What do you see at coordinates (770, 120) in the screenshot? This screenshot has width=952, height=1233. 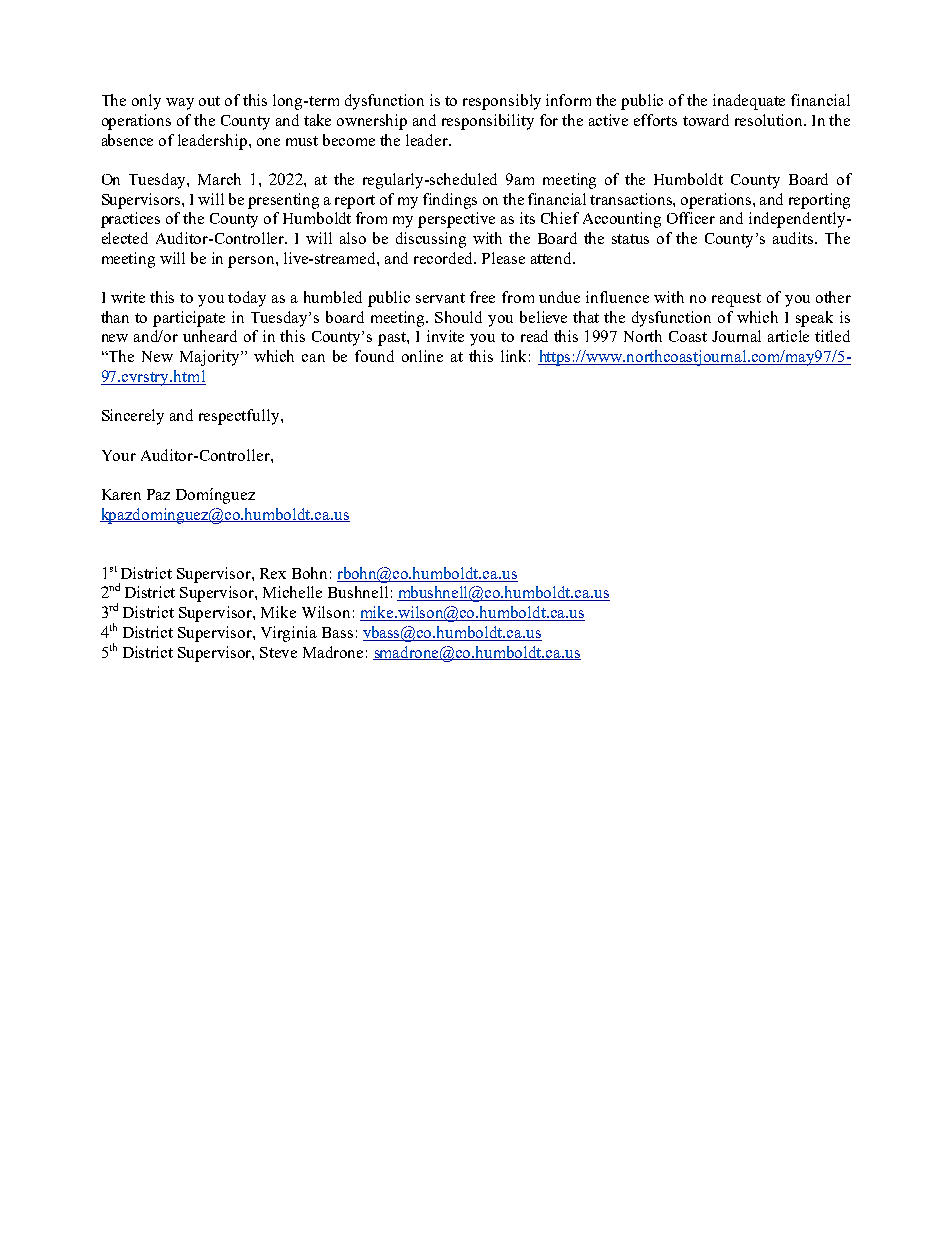 I see `resolution` at bounding box center [770, 120].
